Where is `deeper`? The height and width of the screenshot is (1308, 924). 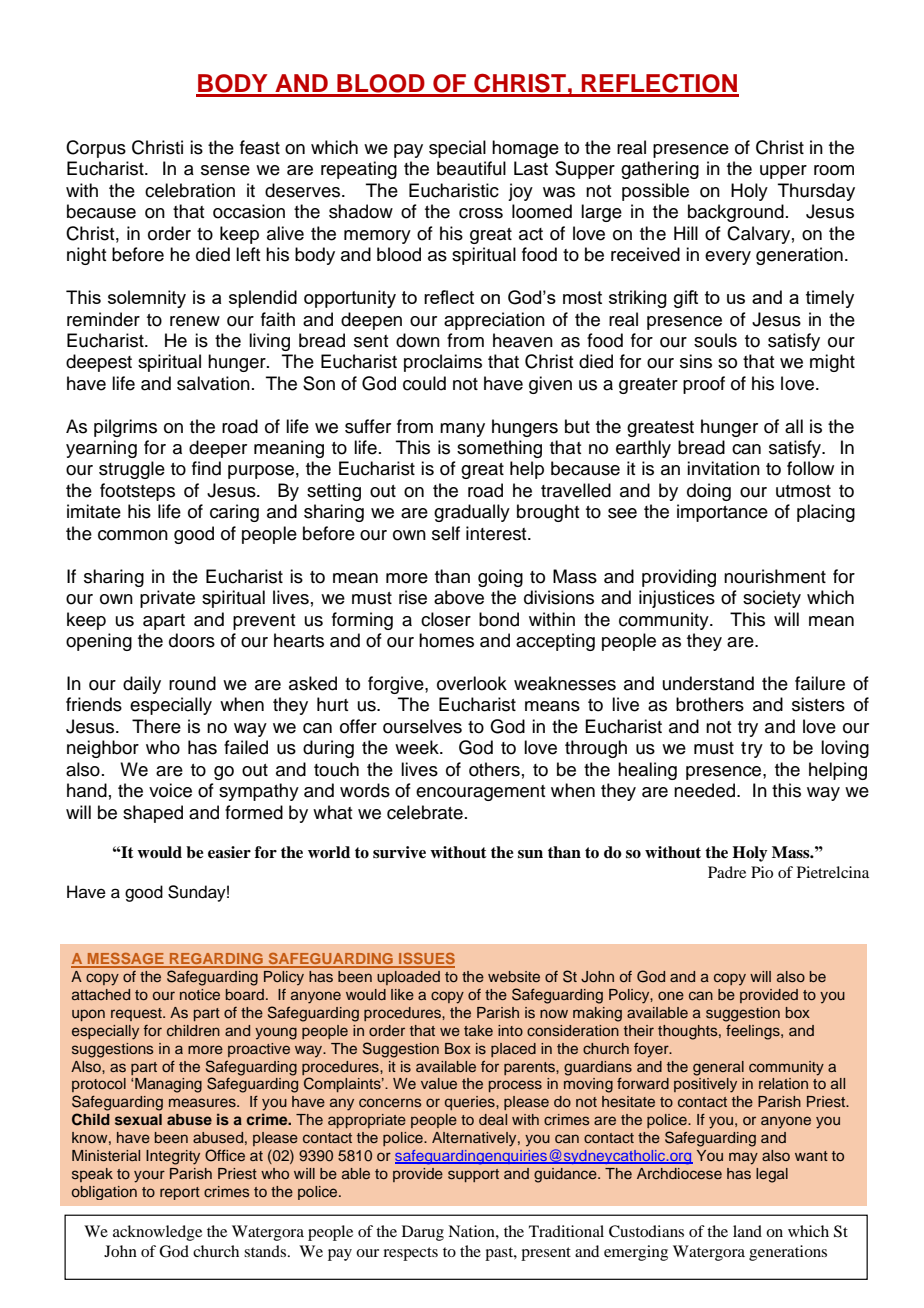
deeper is located at coordinates (218, 449).
